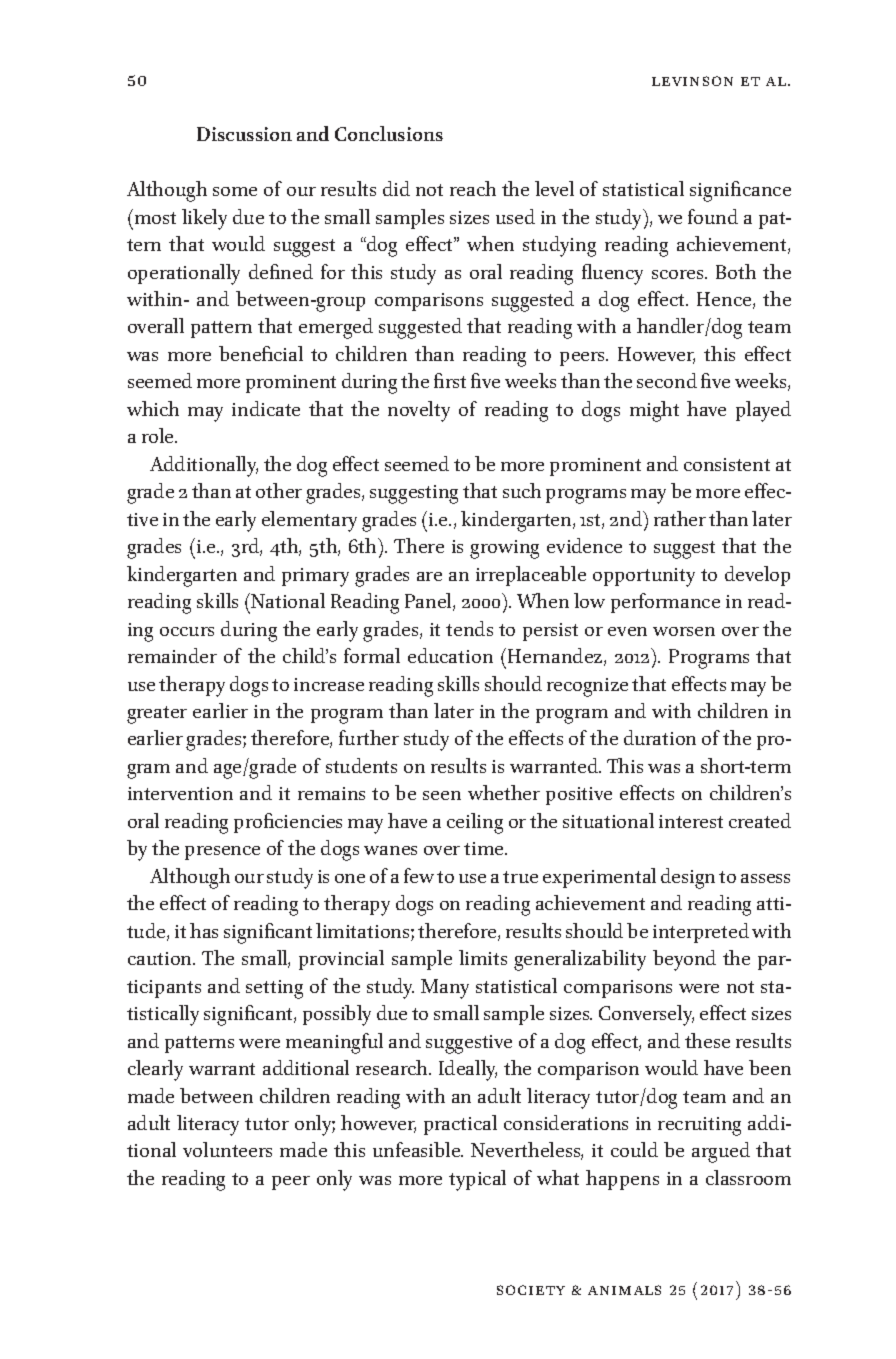 Image resolution: width=896 pixels, height=1359 pixels. What do you see at coordinates (450, 655) in the image?
I see `education` at bounding box center [450, 655].
